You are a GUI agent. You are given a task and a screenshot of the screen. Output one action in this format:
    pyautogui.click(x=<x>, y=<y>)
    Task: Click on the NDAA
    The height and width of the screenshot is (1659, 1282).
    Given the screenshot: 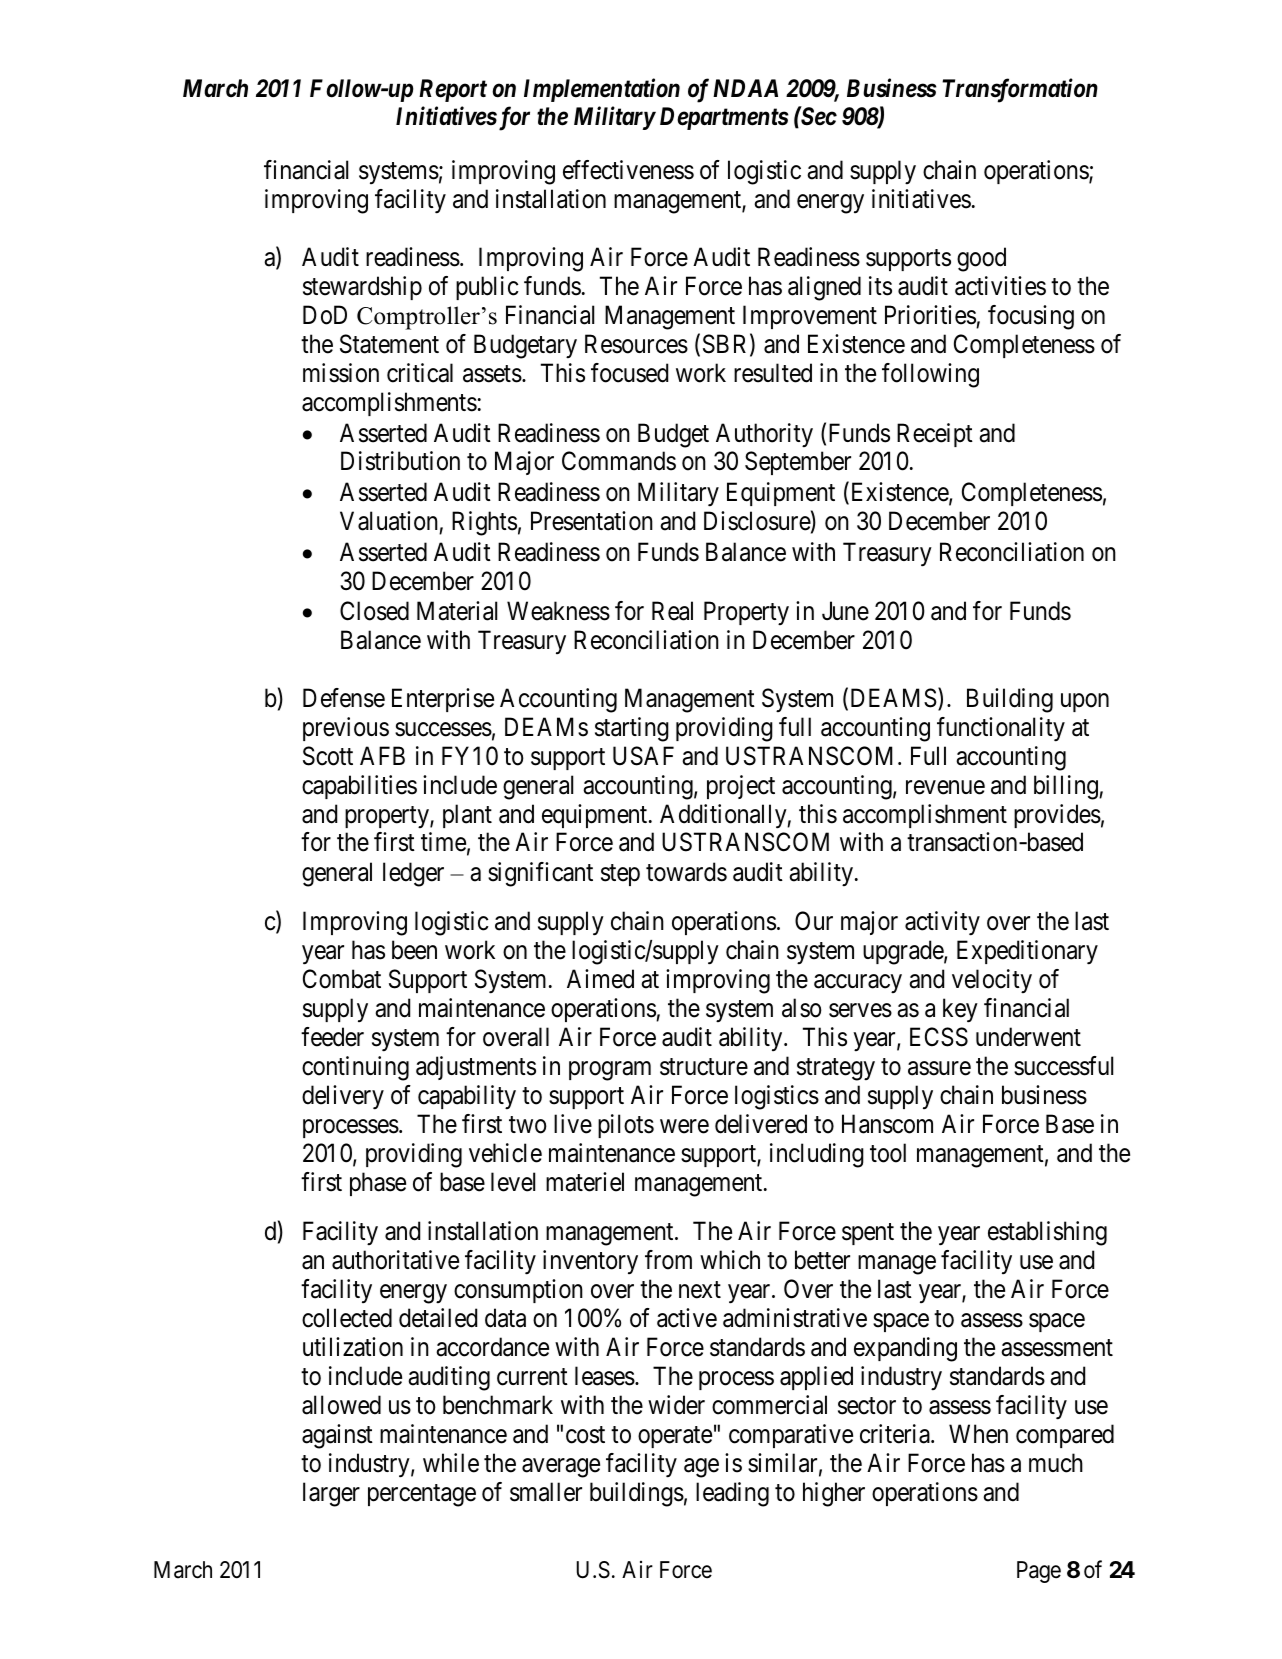 What is the action you would take?
    pyautogui.click(x=745, y=88)
